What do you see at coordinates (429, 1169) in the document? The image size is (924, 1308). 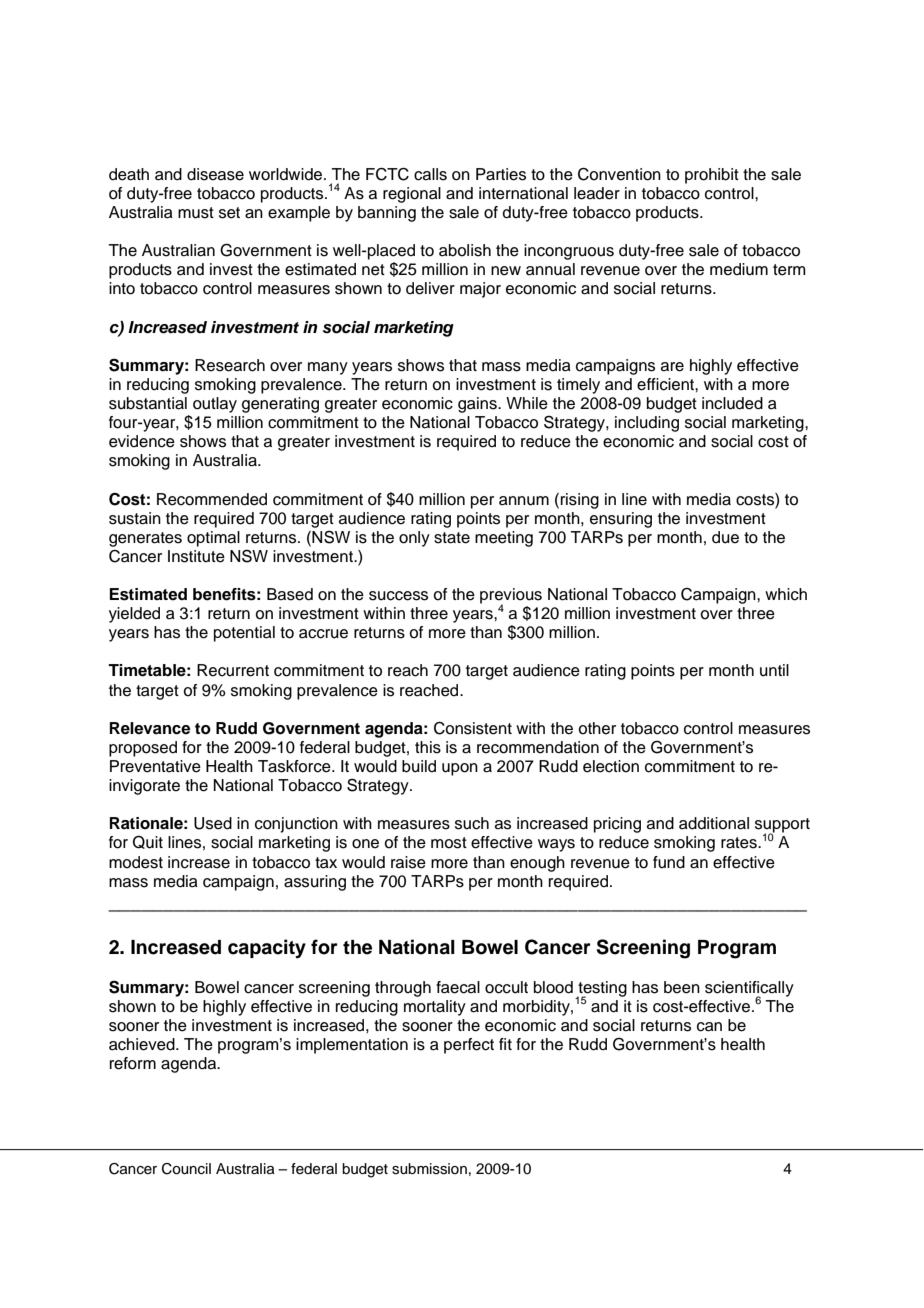 I see `submission` at bounding box center [429, 1169].
